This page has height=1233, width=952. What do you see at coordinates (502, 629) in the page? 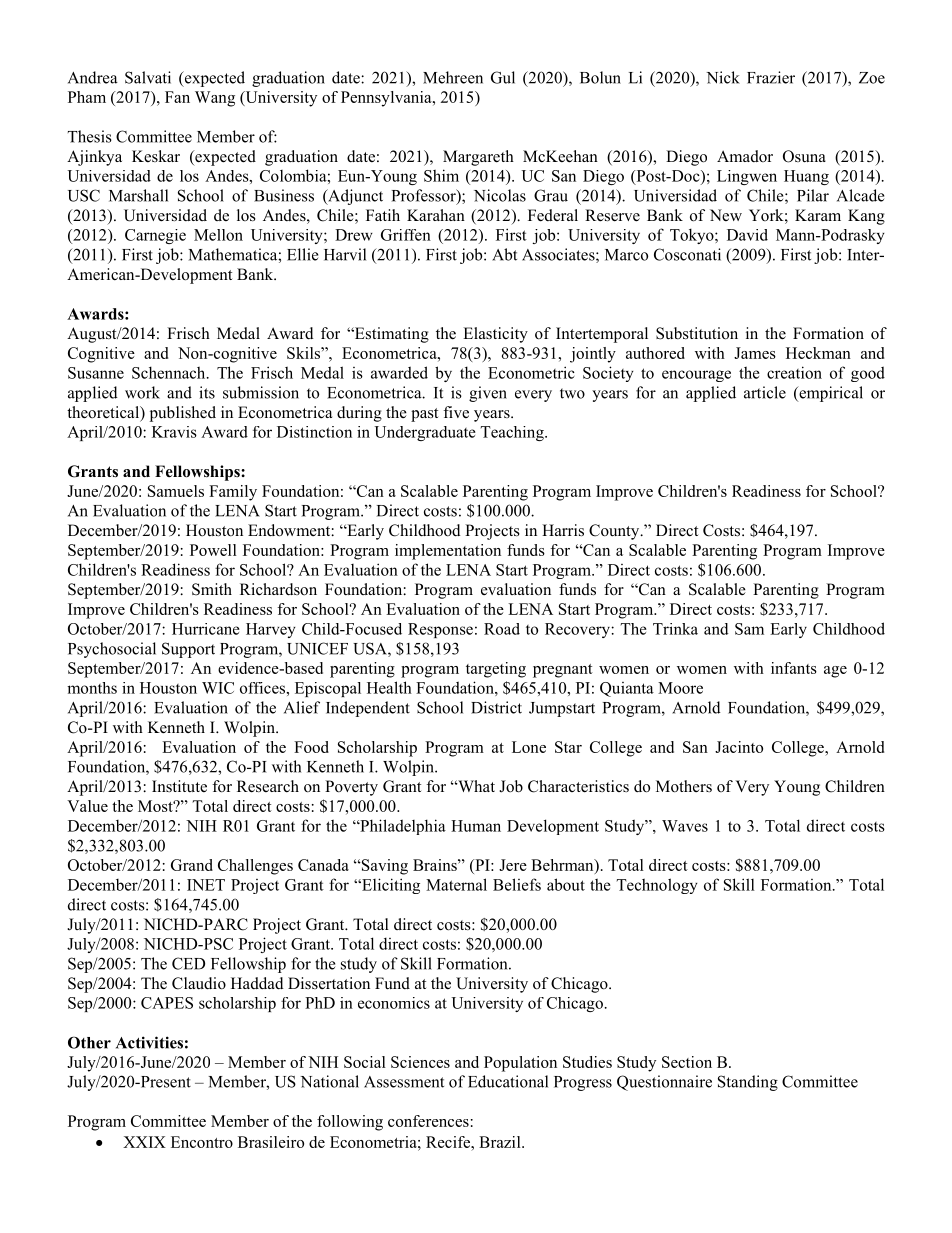
I see `Road` at bounding box center [502, 629].
